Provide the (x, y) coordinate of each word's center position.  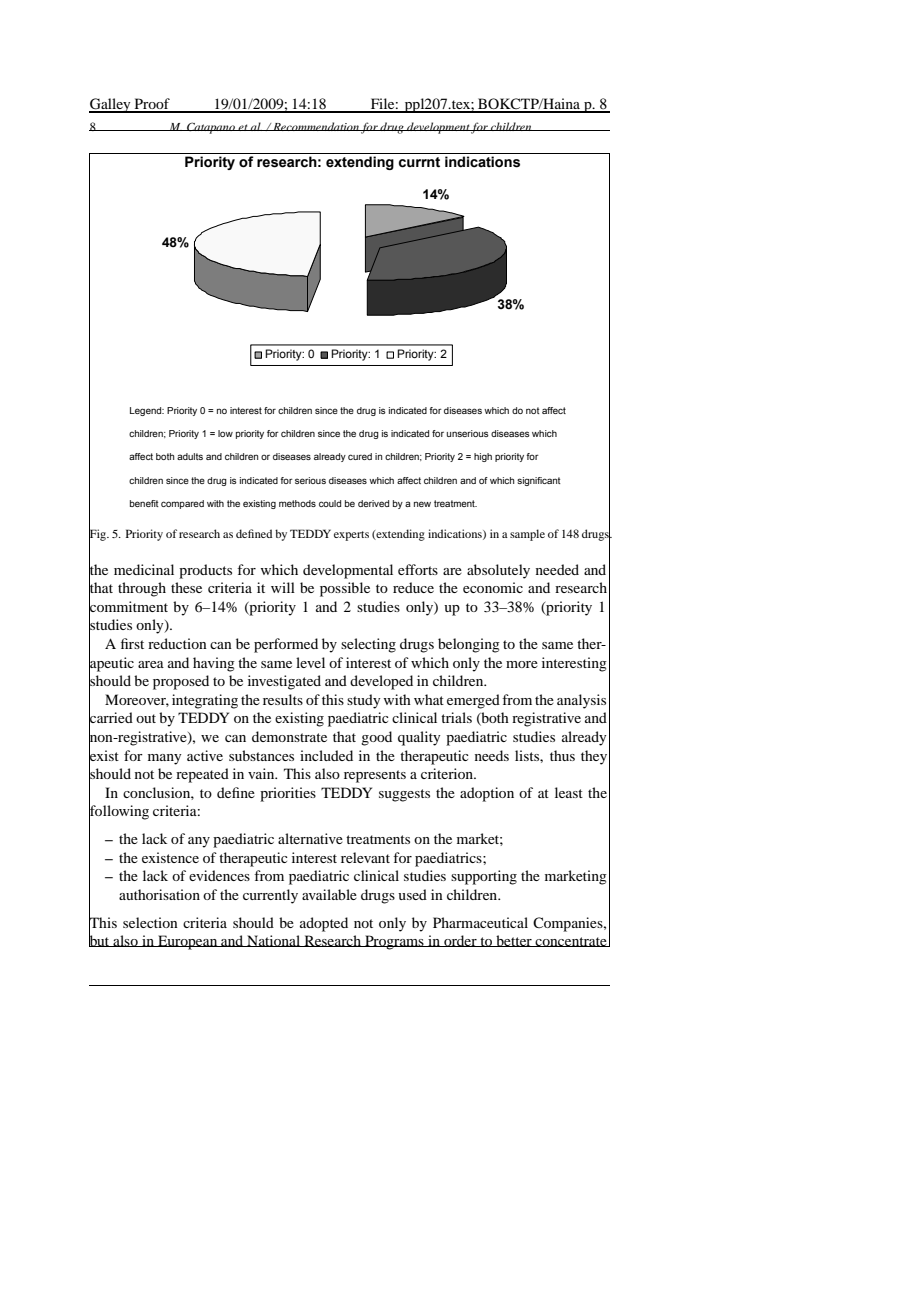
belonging (469, 645)
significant (539, 481)
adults (190, 456)
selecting (368, 645)
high (483, 457)
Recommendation (316, 126)
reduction (177, 643)
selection (150, 922)
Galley (111, 105)
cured (360, 456)
